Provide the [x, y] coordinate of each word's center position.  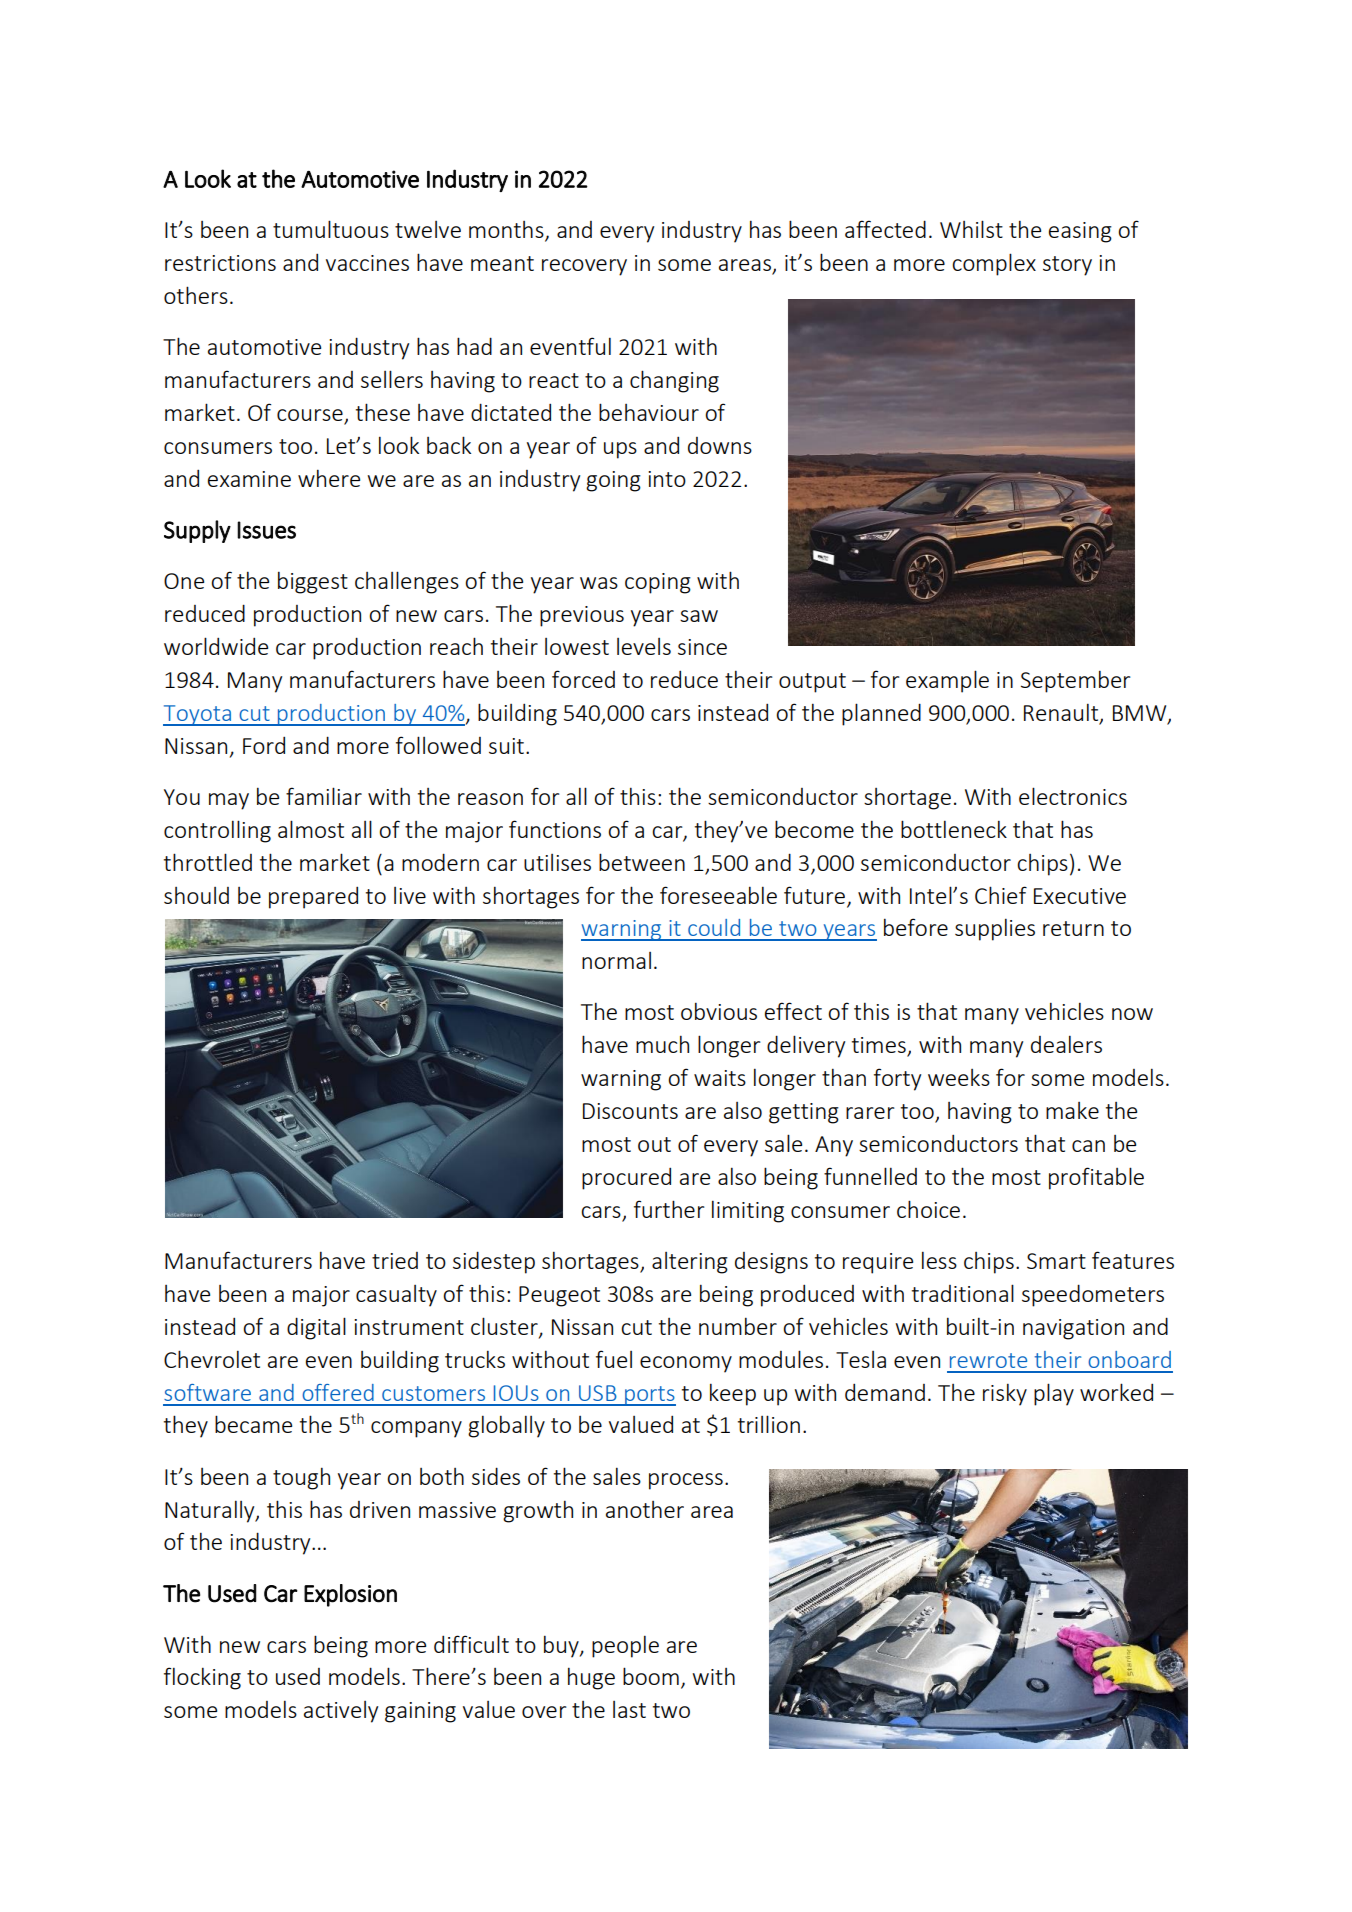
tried [395, 1260]
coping [658, 583]
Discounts [630, 1111]
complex [994, 264]
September [1076, 681]
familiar [324, 796]
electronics [1073, 796]
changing [674, 381]
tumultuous [331, 229]
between [642, 862]
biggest [313, 582]
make [1072, 1110]
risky [1005, 1394]
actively [341, 1712]
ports [649, 1396]
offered [338, 1392]
